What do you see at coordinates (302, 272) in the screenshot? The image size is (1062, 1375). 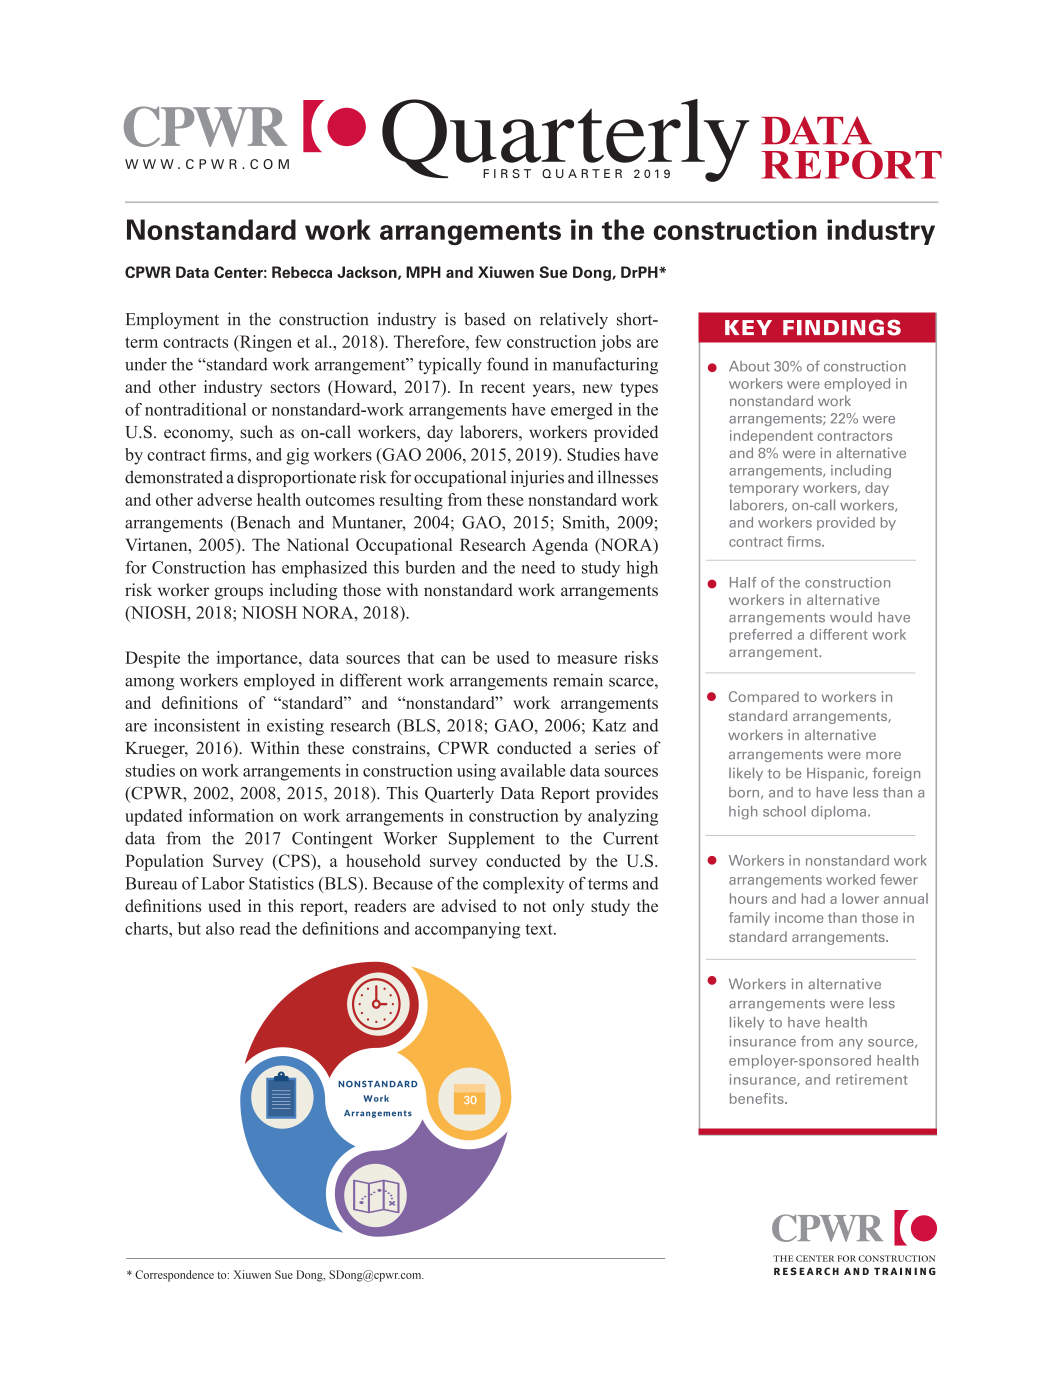 I see `Rebecca` at bounding box center [302, 272].
